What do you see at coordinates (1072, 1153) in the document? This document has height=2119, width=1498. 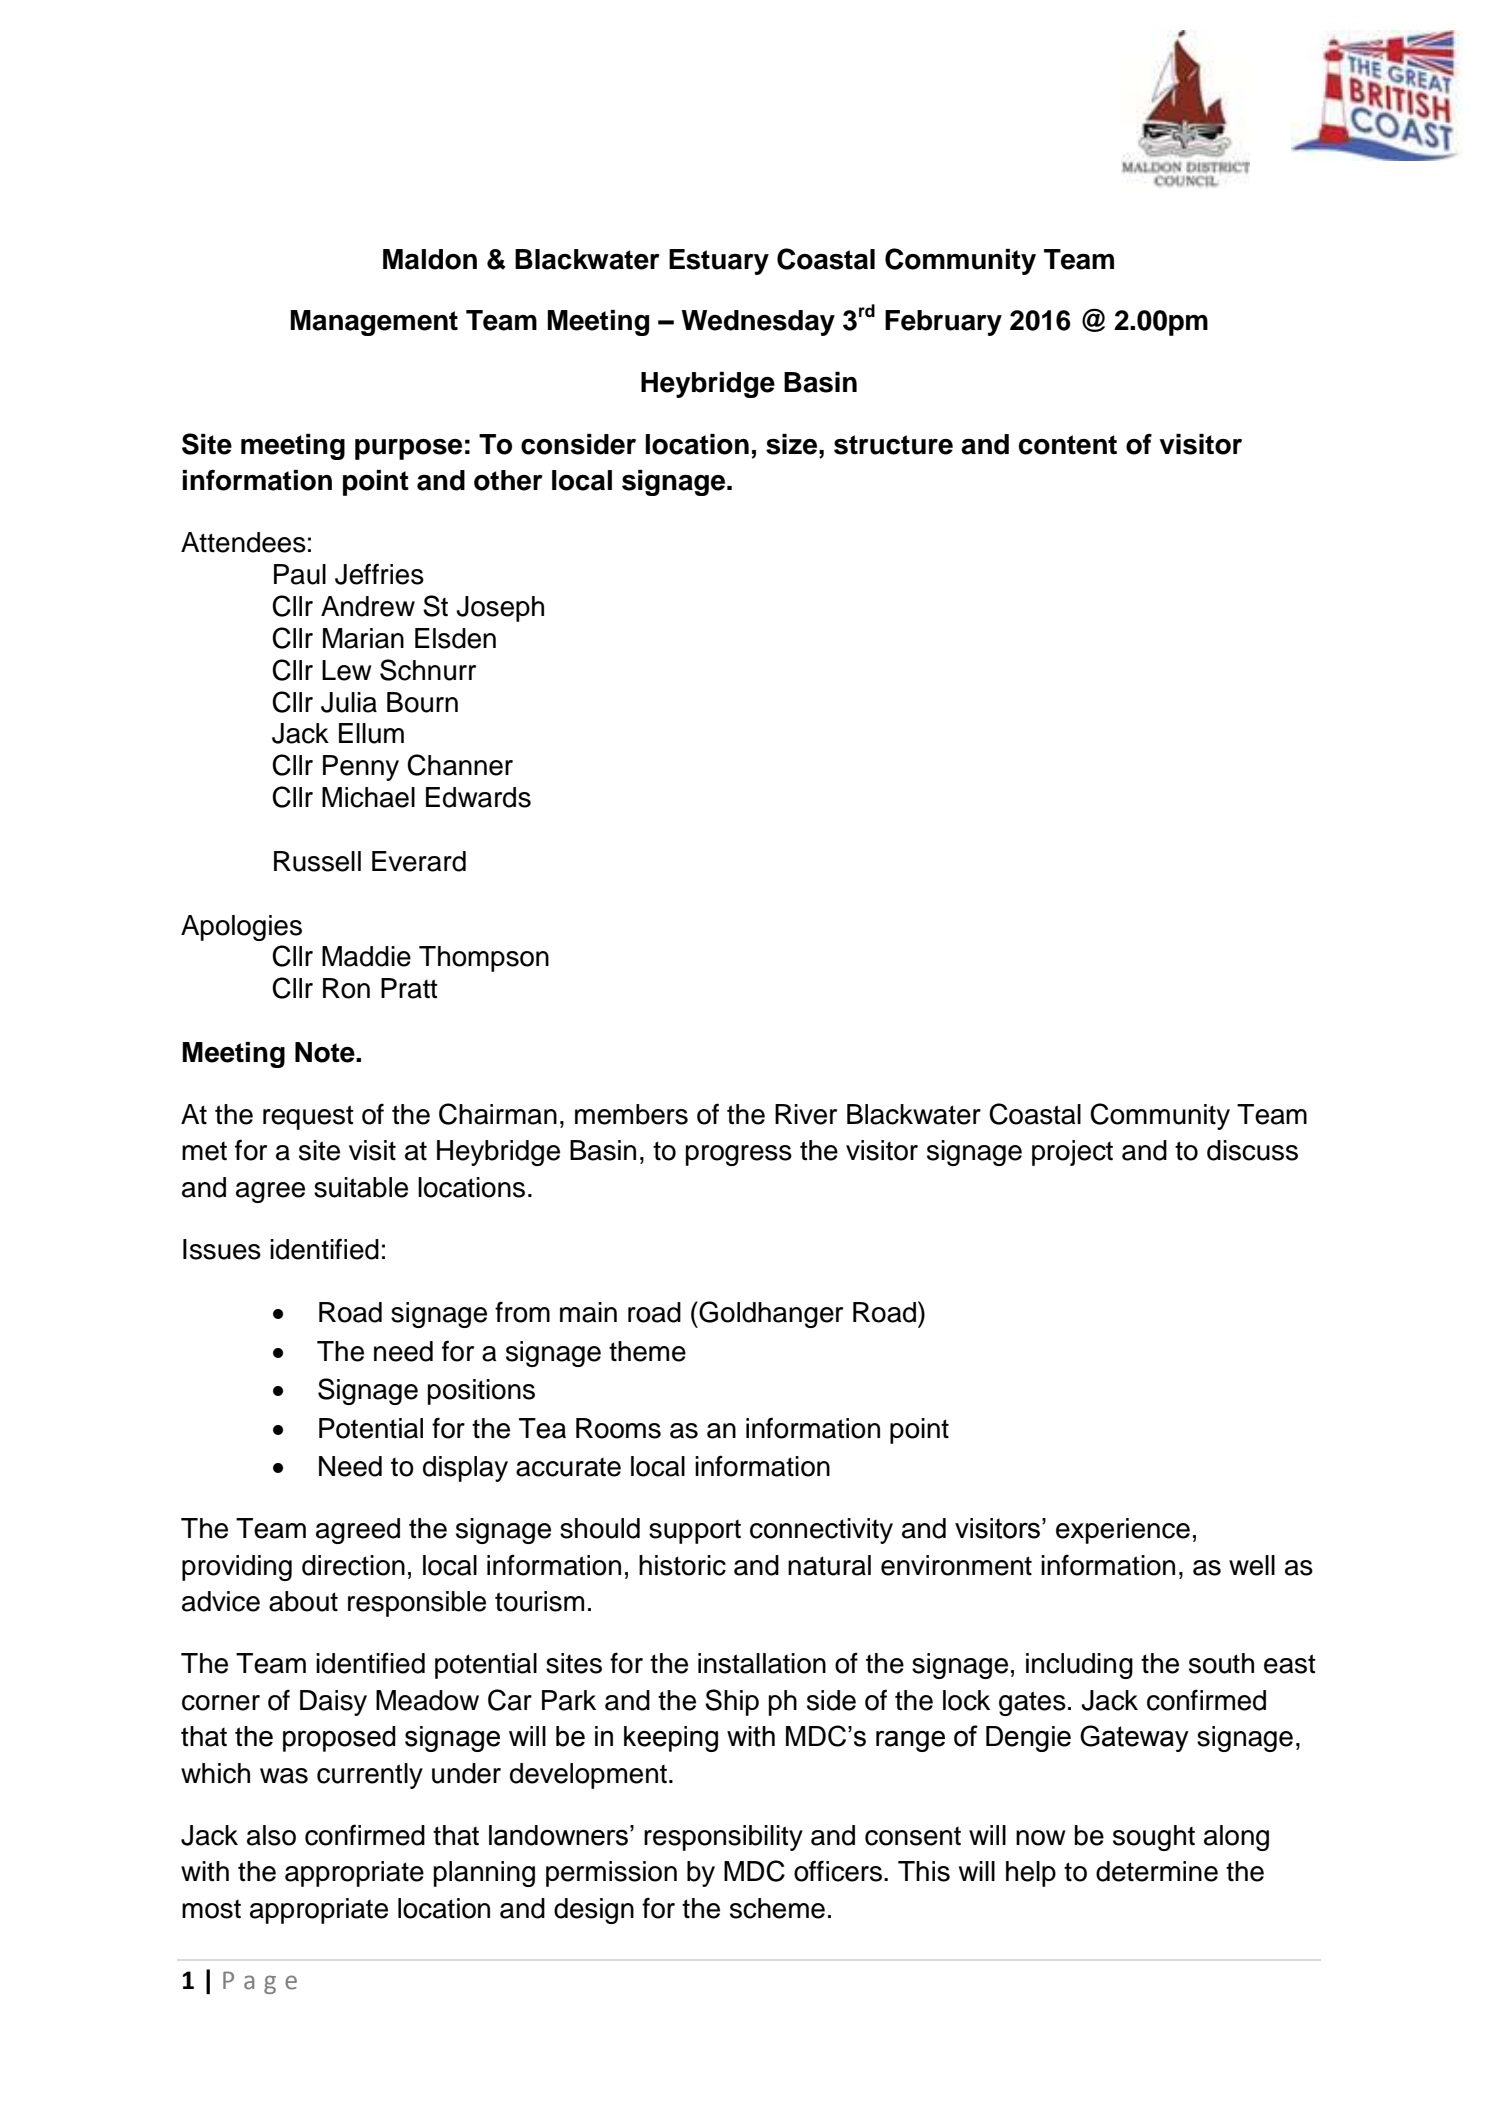 I see `project` at bounding box center [1072, 1153].
